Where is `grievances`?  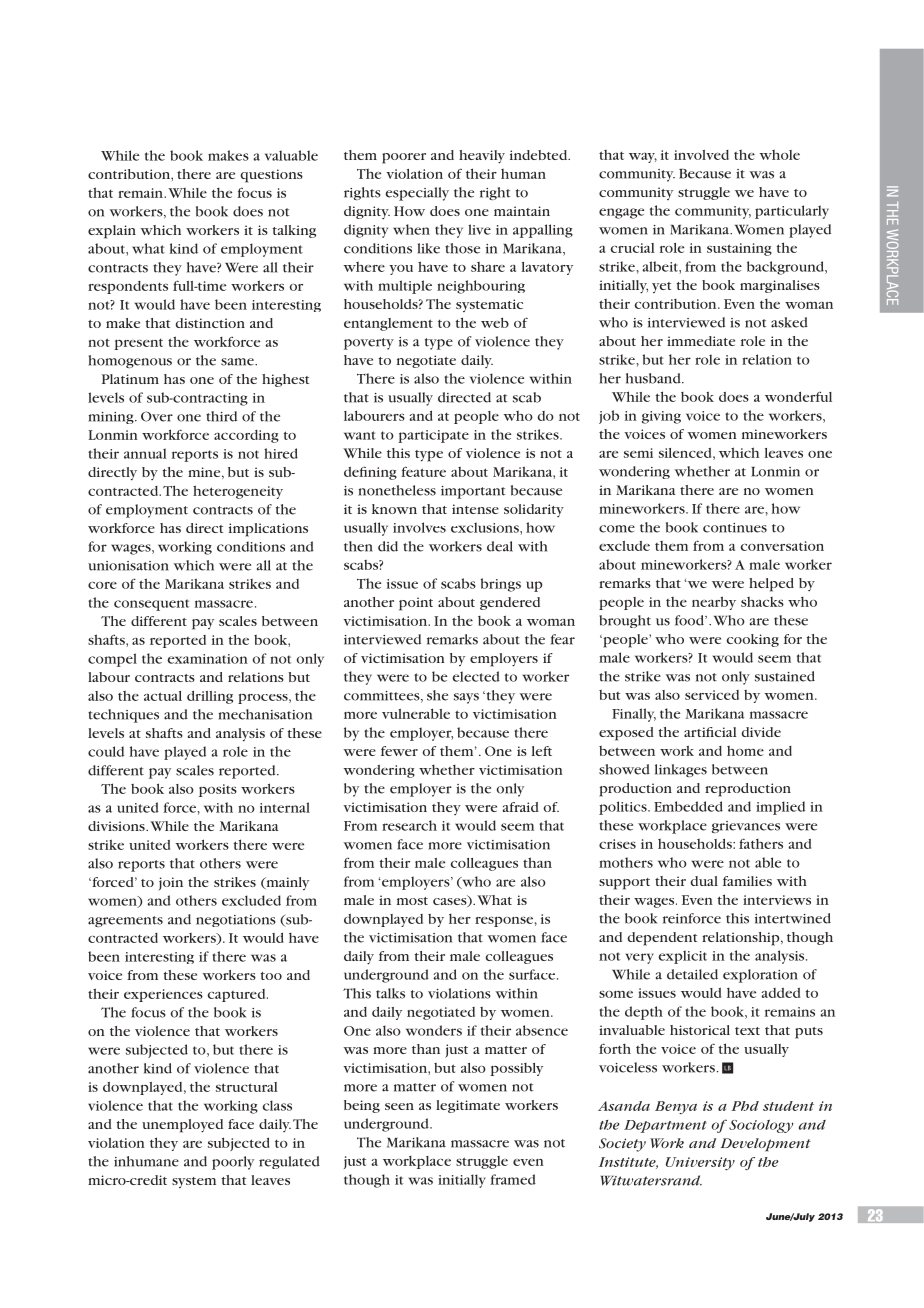
grievances is located at coordinates (746, 827).
